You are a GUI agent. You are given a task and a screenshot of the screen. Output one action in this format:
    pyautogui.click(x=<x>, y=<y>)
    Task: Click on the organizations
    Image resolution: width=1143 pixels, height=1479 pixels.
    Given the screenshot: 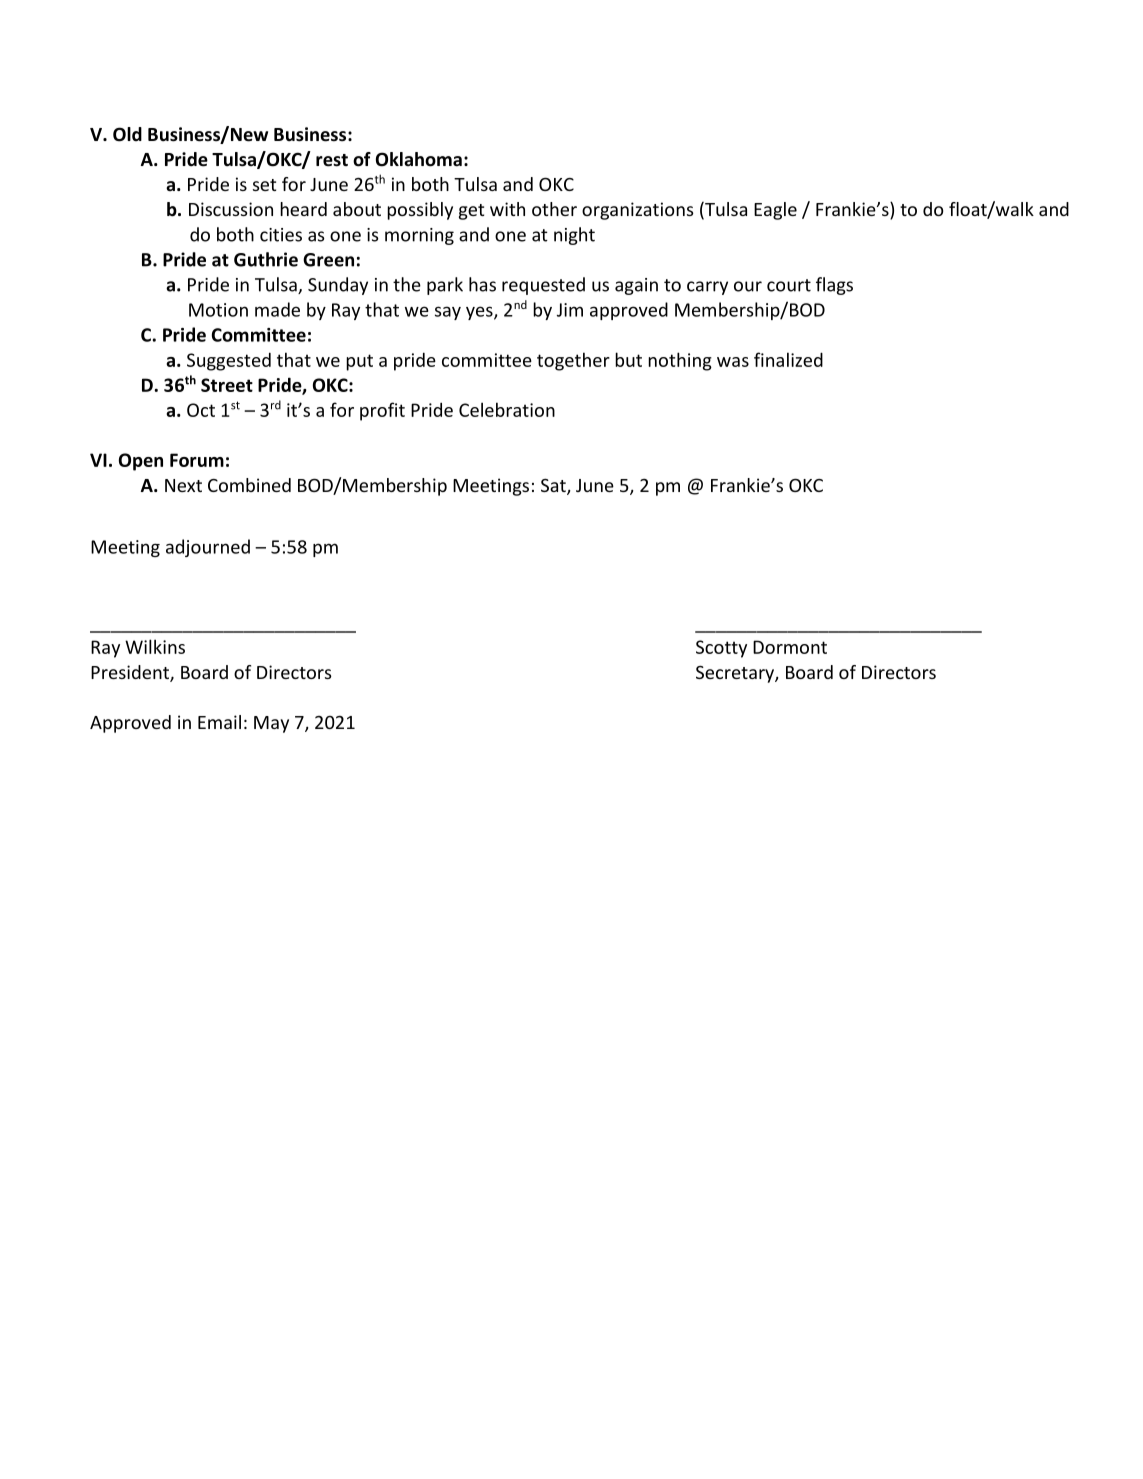 What is the action you would take?
    pyautogui.click(x=638, y=211)
